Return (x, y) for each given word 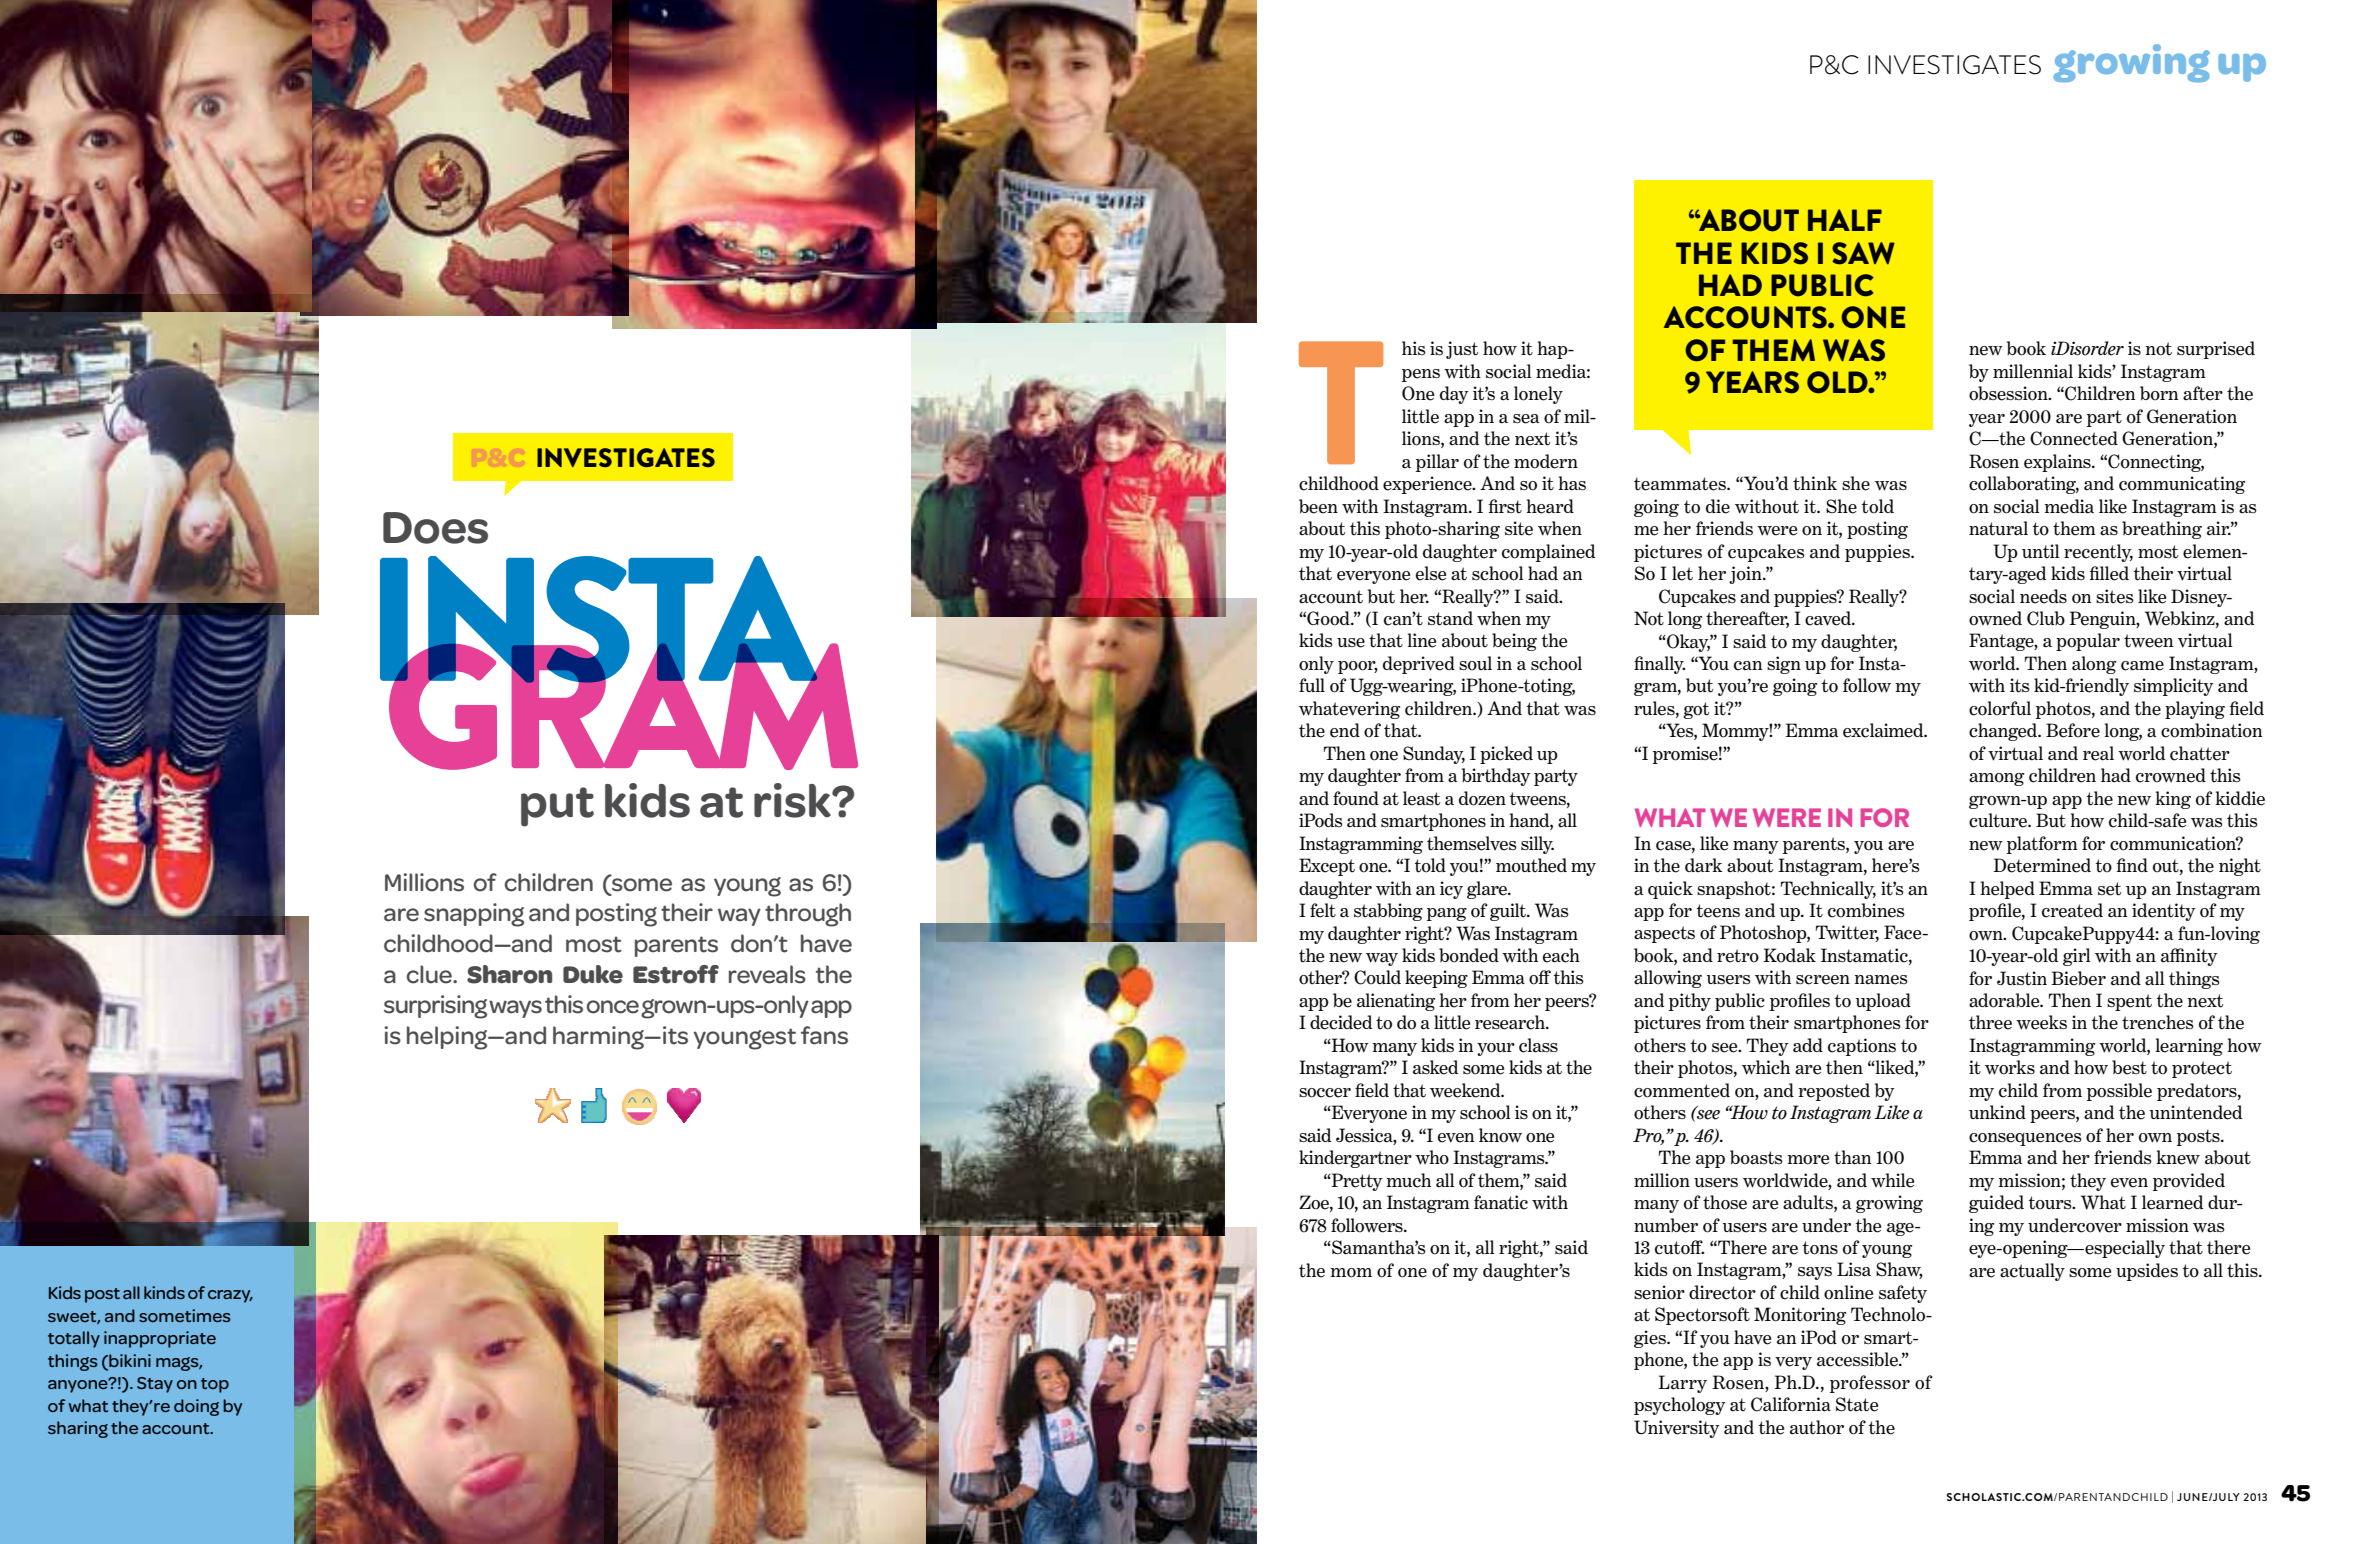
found (1356, 798)
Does (435, 528)
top (215, 1385)
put (557, 807)
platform (2042, 845)
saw (1863, 253)
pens (1421, 375)
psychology (1680, 1406)
